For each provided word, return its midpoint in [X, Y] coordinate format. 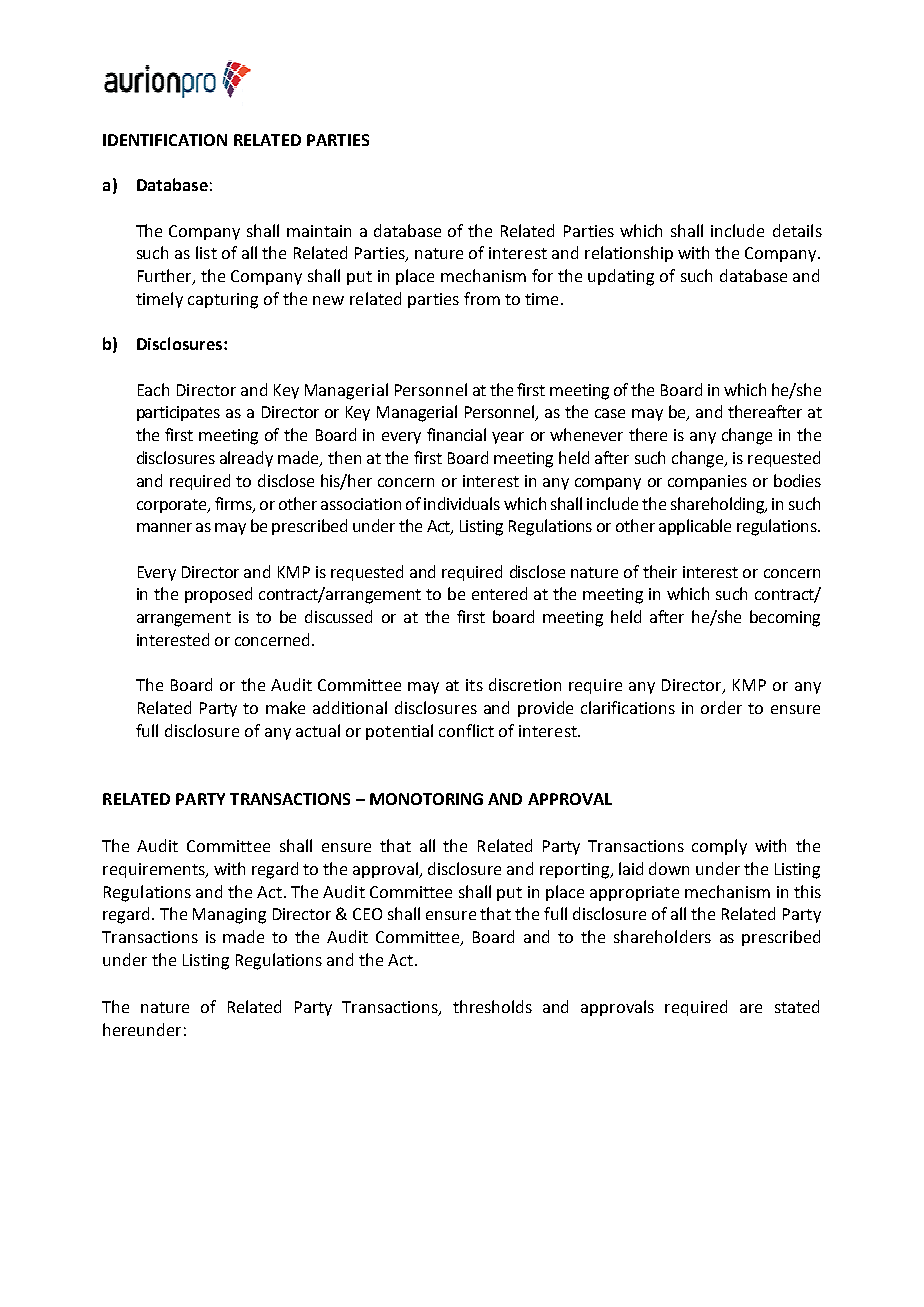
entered [499, 593]
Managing [229, 916]
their [660, 571]
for [542, 275]
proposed [218, 595]
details [797, 230]
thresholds [492, 1006]
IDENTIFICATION [165, 140]
